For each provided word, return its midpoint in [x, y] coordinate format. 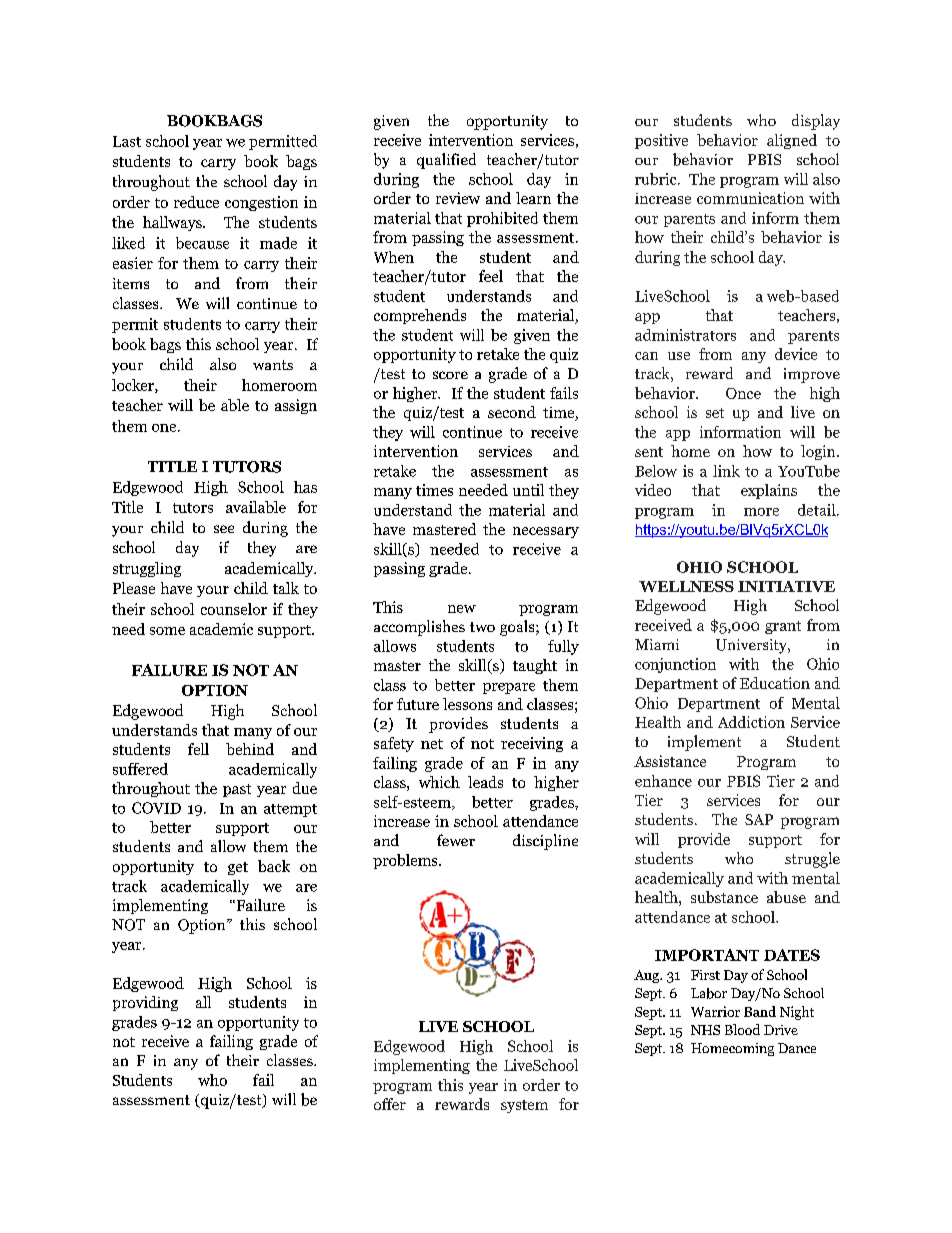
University [752, 646]
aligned [792, 141]
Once [743, 393]
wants [273, 365]
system [524, 1106]
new [462, 609]
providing [145, 1003]
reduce [196, 202]
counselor [234, 609]
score [450, 375]
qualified [446, 161]
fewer [456, 840]
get [238, 868]
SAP [759, 819]
